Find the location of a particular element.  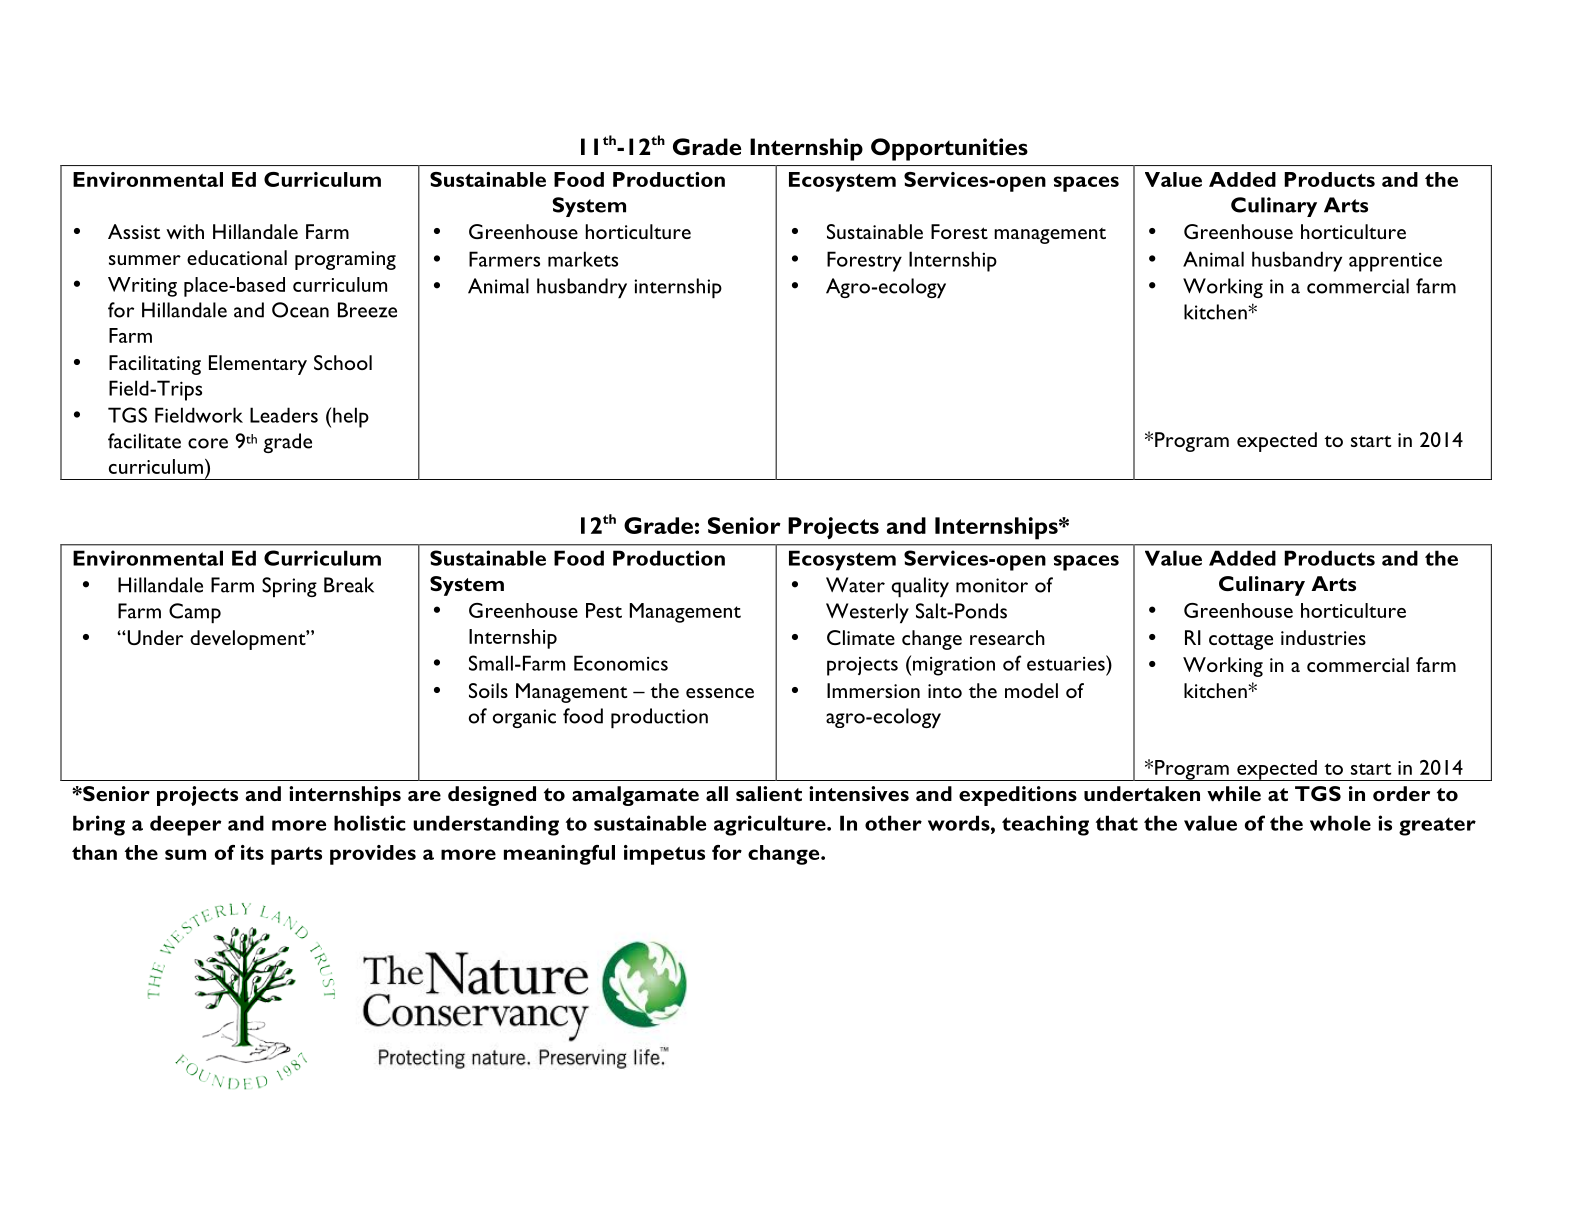

monitor is located at coordinates (992, 585).
